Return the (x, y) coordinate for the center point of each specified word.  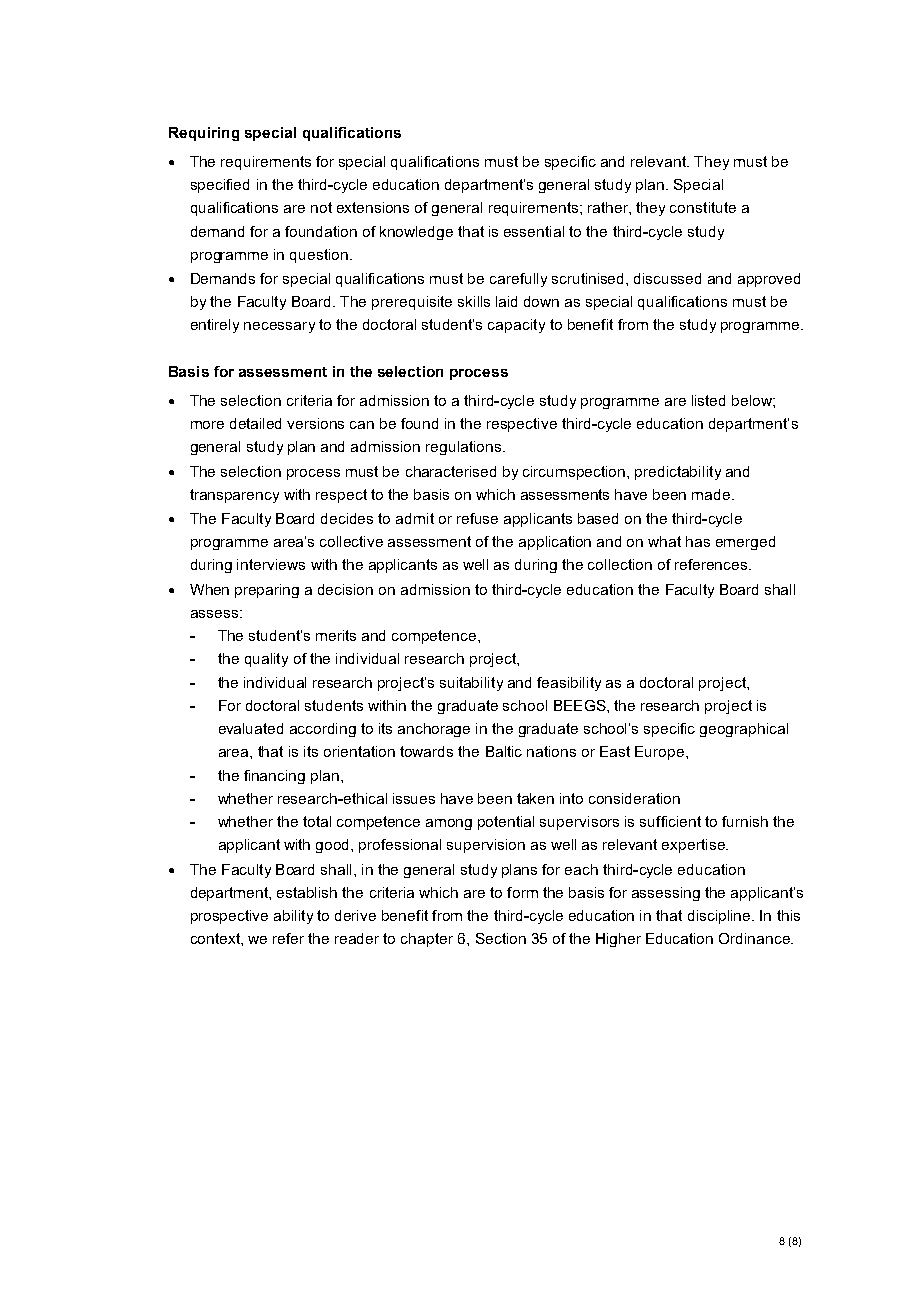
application (555, 543)
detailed (255, 423)
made (712, 494)
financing (274, 777)
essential (534, 231)
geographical (744, 730)
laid (506, 301)
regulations (463, 448)
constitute (703, 207)
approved (769, 280)
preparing (267, 591)
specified (220, 186)
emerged (745, 543)
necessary (279, 327)
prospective (229, 917)
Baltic (504, 751)
